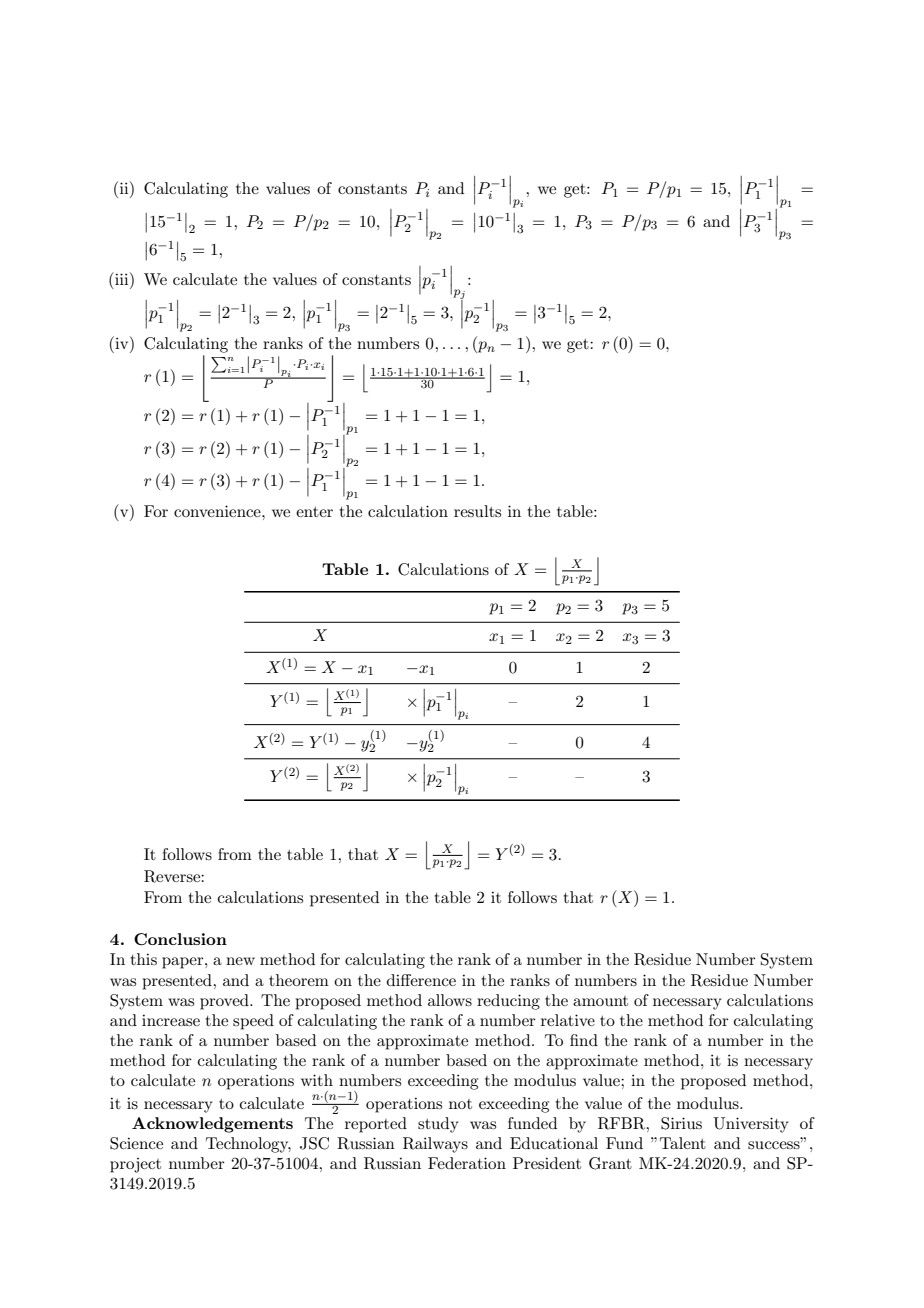 The image size is (924, 1308). What do you see at coordinates (218, 511) in the page?
I see `convenience` at bounding box center [218, 511].
